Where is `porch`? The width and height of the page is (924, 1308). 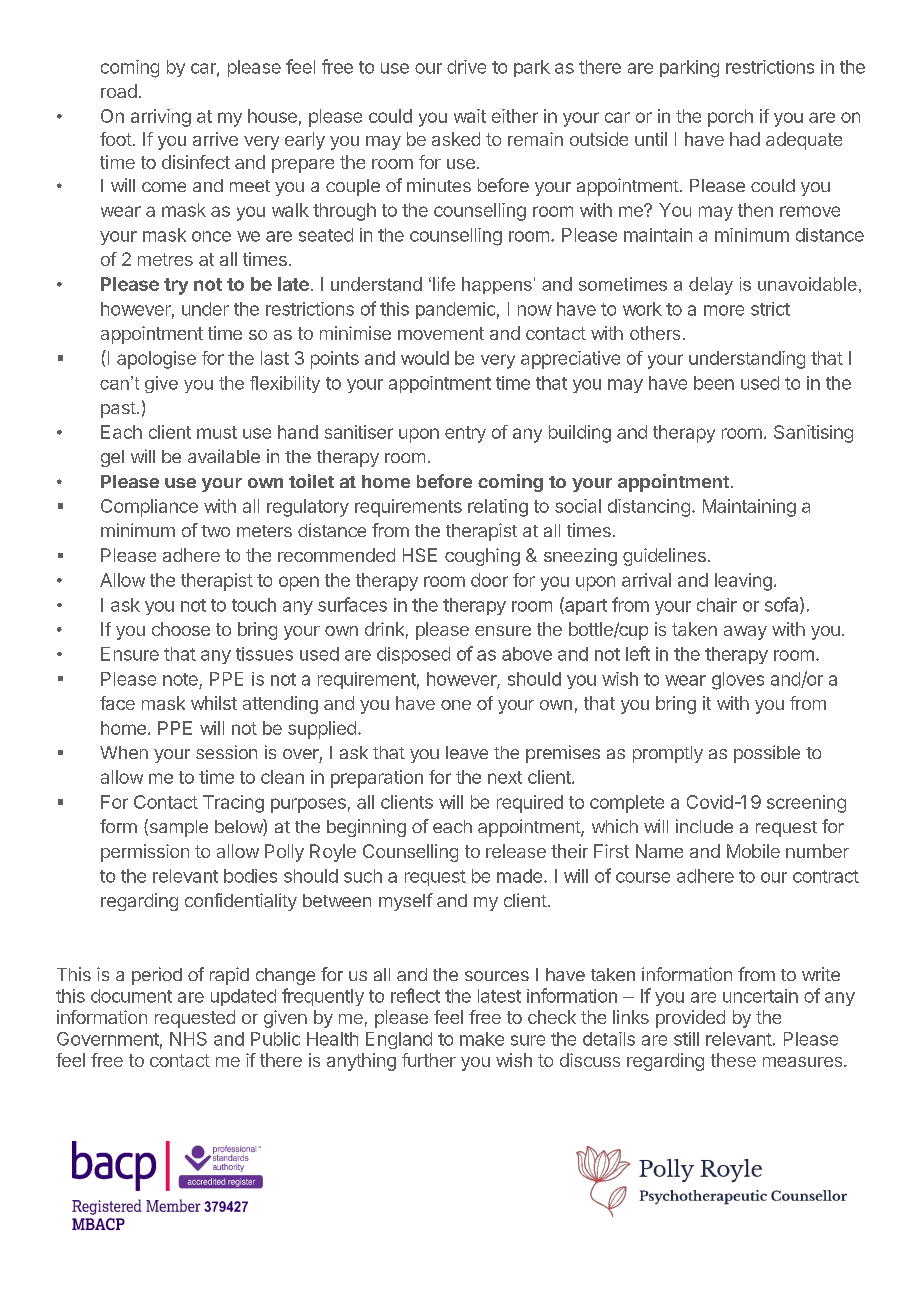
porch is located at coordinates (730, 118).
